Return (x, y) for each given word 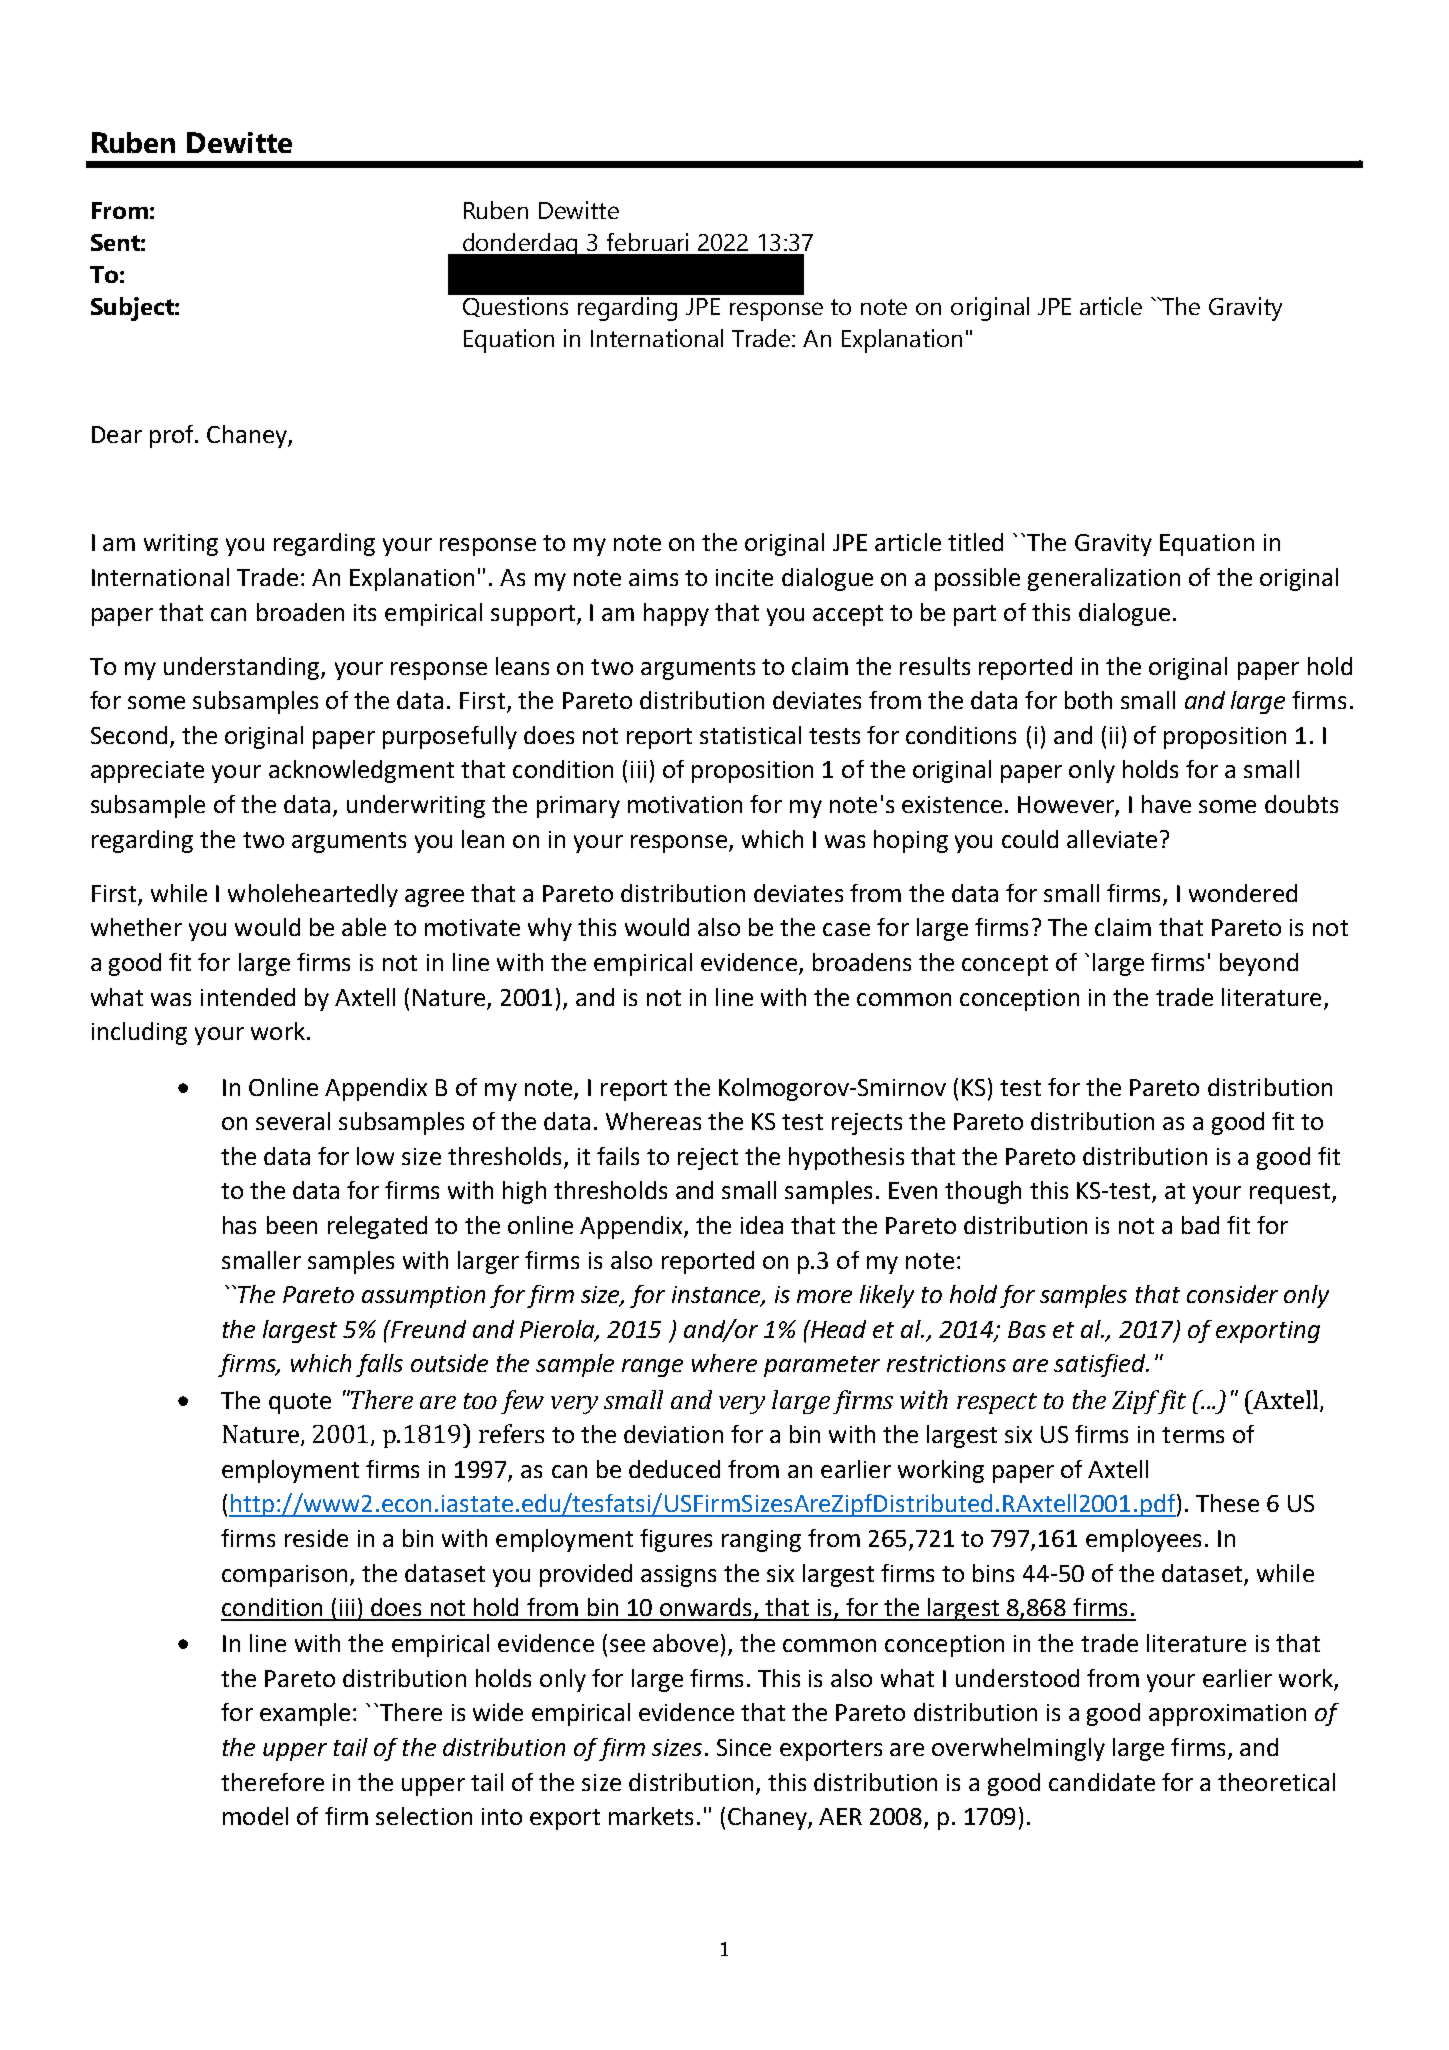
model (255, 1816)
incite (744, 577)
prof (173, 436)
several (293, 1121)
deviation (673, 1434)
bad (1200, 1225)
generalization (1104, 579)
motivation (685, 804)
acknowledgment (361, 771)
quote (300, 1403)
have (1166, 804)
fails (618, 1156)
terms (1193, 1435)
